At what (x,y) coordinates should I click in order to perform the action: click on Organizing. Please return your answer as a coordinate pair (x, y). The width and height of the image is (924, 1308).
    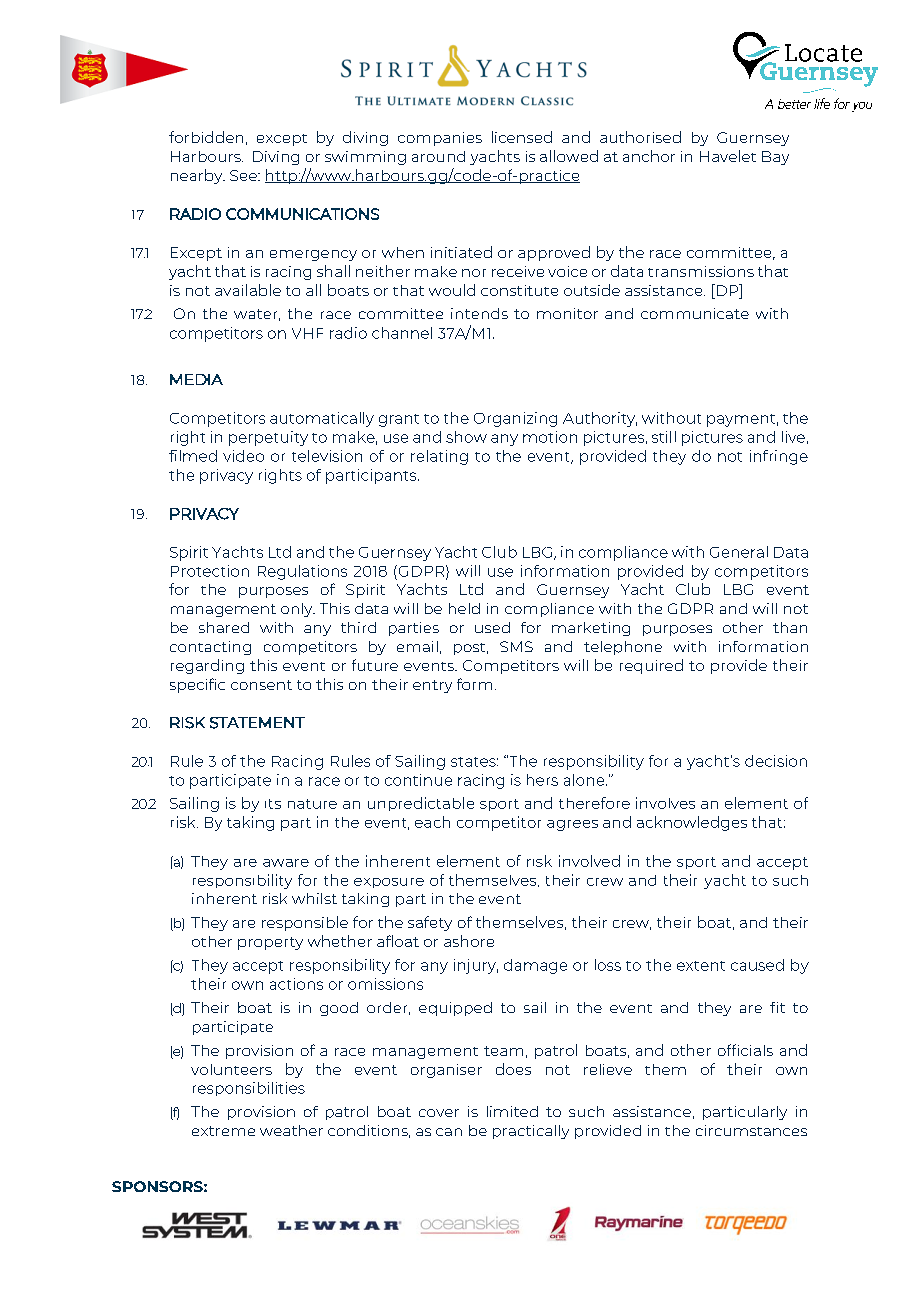
    Looking at the image, I should click on (515, 419).
